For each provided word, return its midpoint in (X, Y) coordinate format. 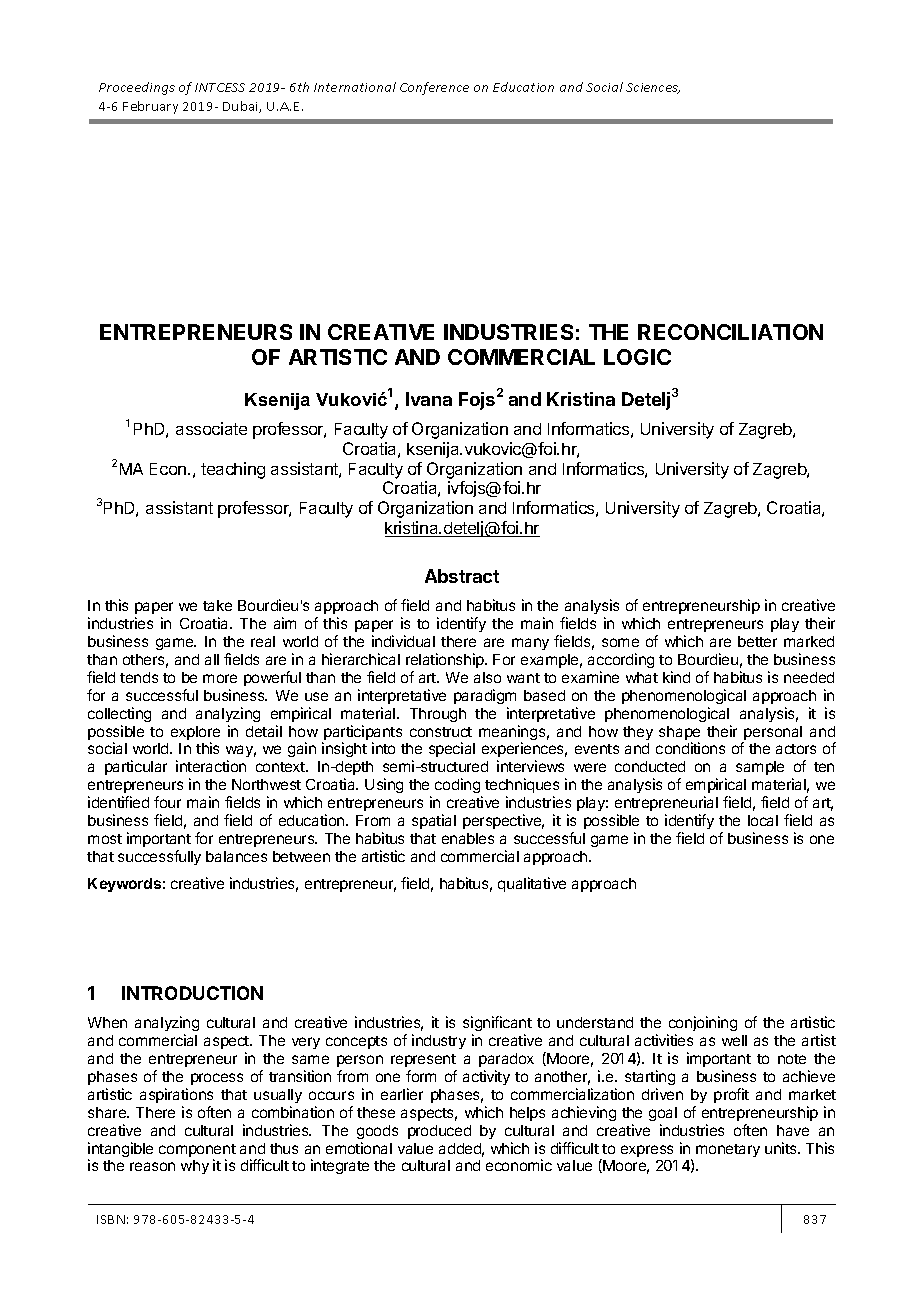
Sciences (653, 88)
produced (439, 1132)
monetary (728, 1150)
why (195, 1167)
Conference (434, 88)
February (150, 107)
